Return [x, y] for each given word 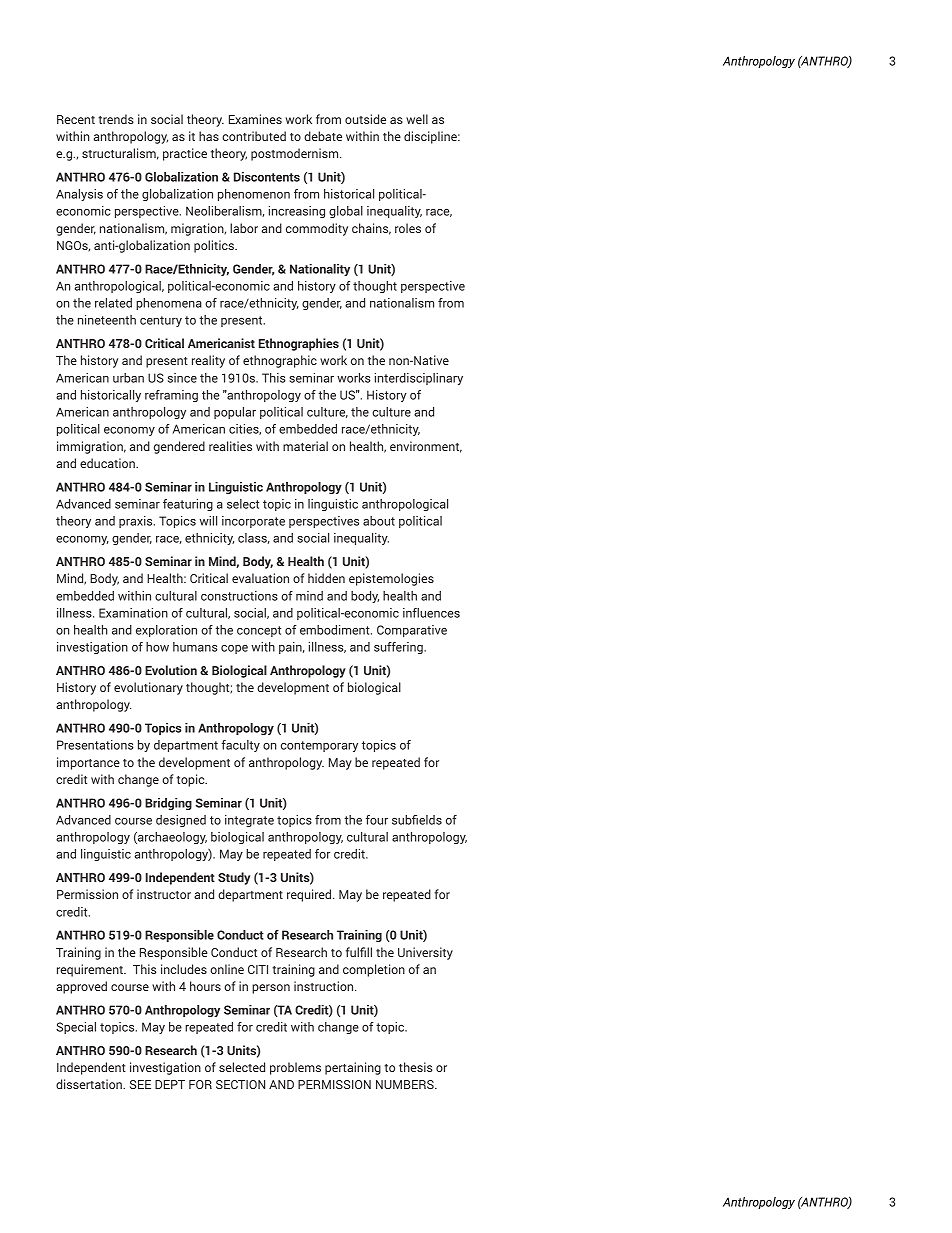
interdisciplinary [419, 379]
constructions [239, 596]
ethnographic [280, 361]
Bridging [168, 804]
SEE [140, 1084]
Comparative [412, 631]
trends [116, 119]
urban [128, 378]
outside [365, 119]
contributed [254, 136]
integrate [249, 821]
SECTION [240, 1084]
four [377, 820]
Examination [133, 613]
